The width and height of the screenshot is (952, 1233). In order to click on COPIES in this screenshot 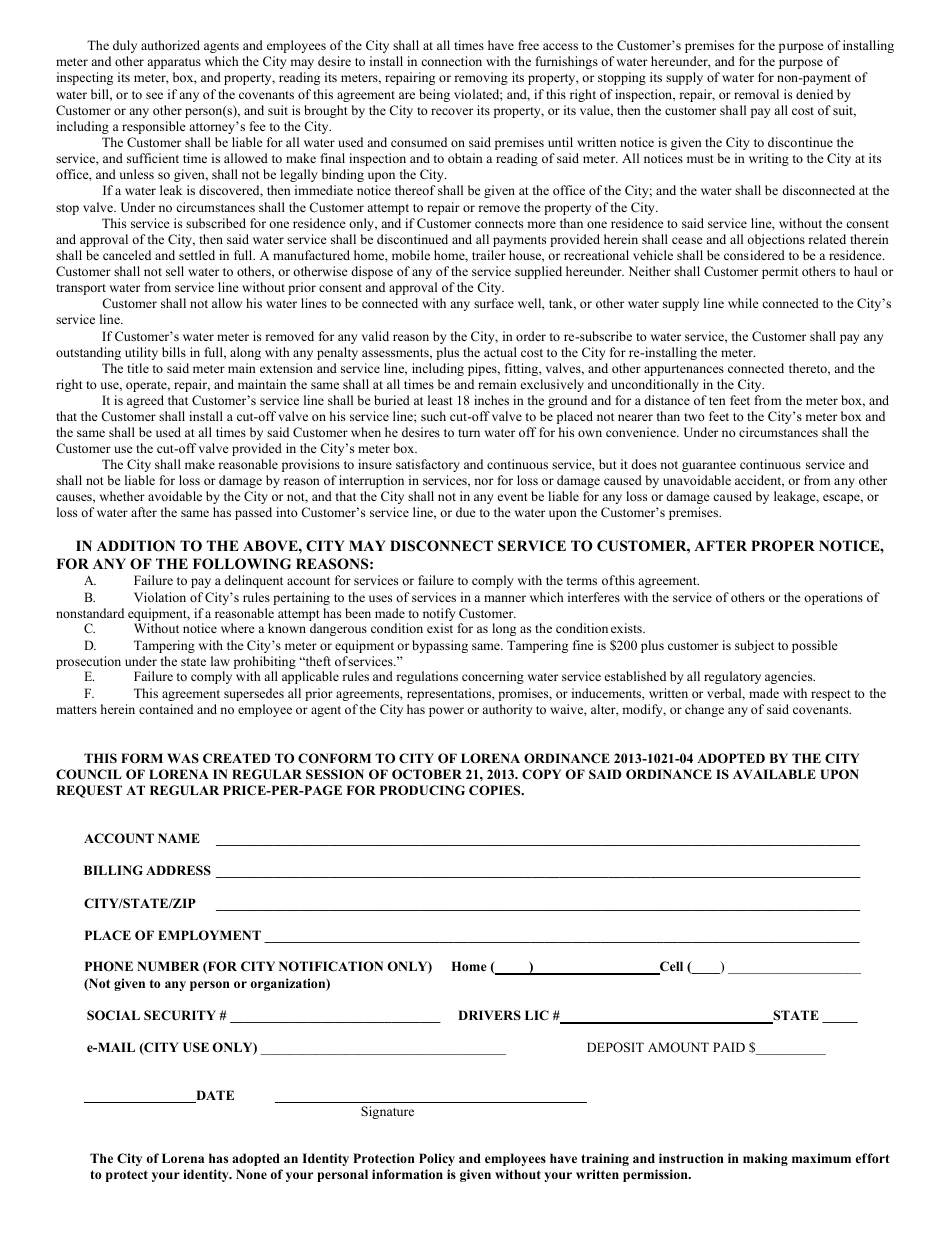, I will do `click(496, 790)`.
